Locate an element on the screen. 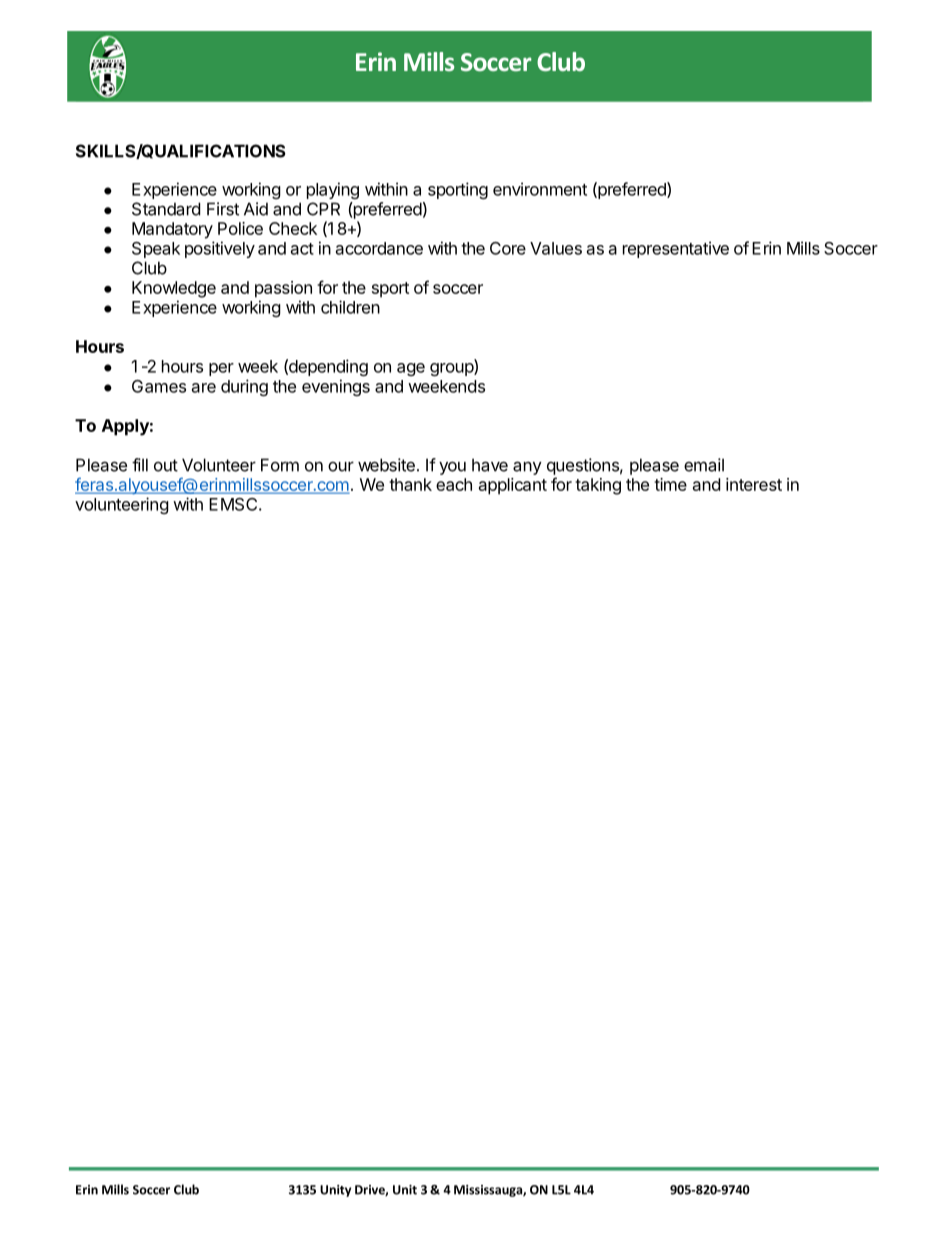  group is located at coordinates (452, 369).
